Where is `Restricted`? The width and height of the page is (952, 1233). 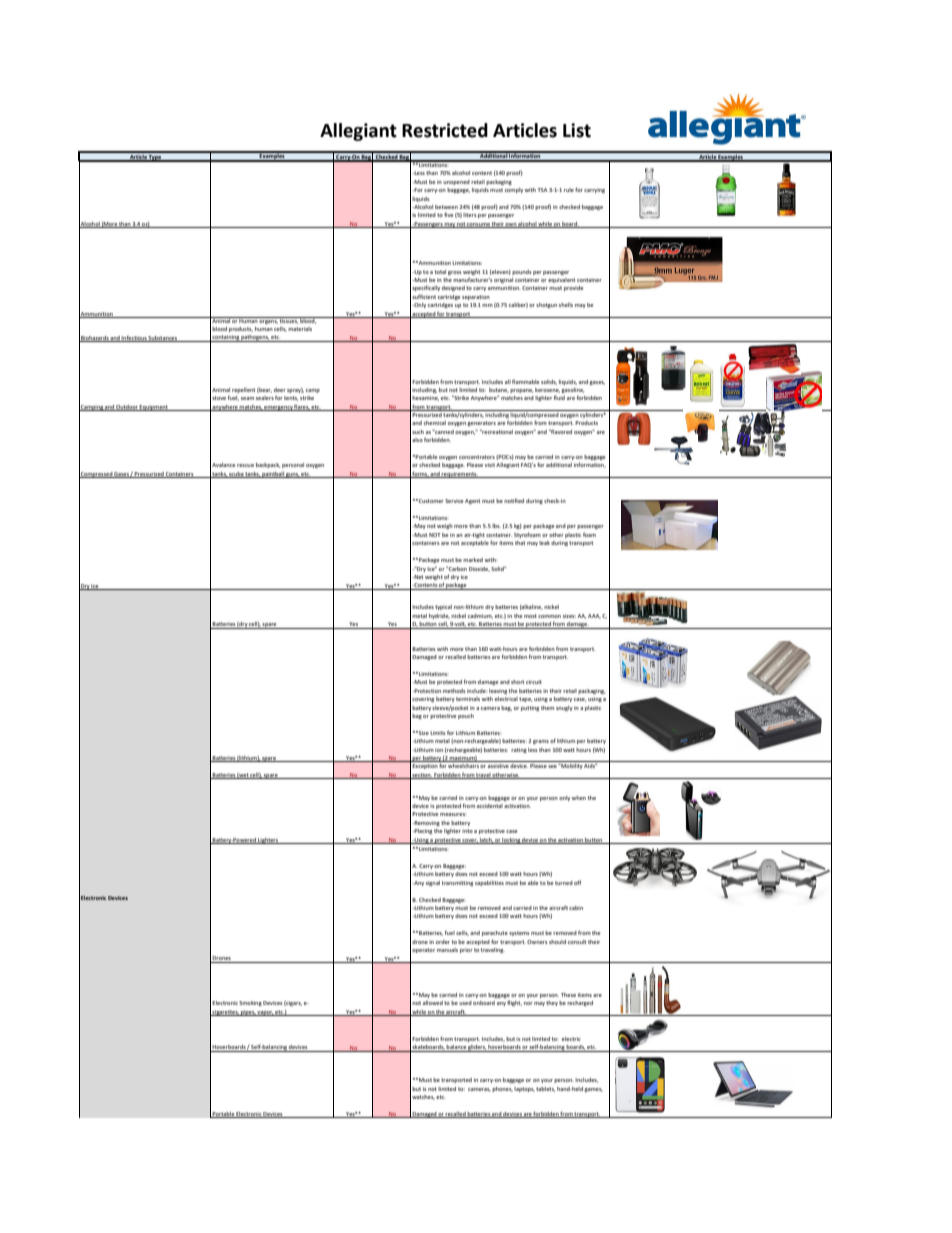 Restricted is located at coordinates (445, 130).
